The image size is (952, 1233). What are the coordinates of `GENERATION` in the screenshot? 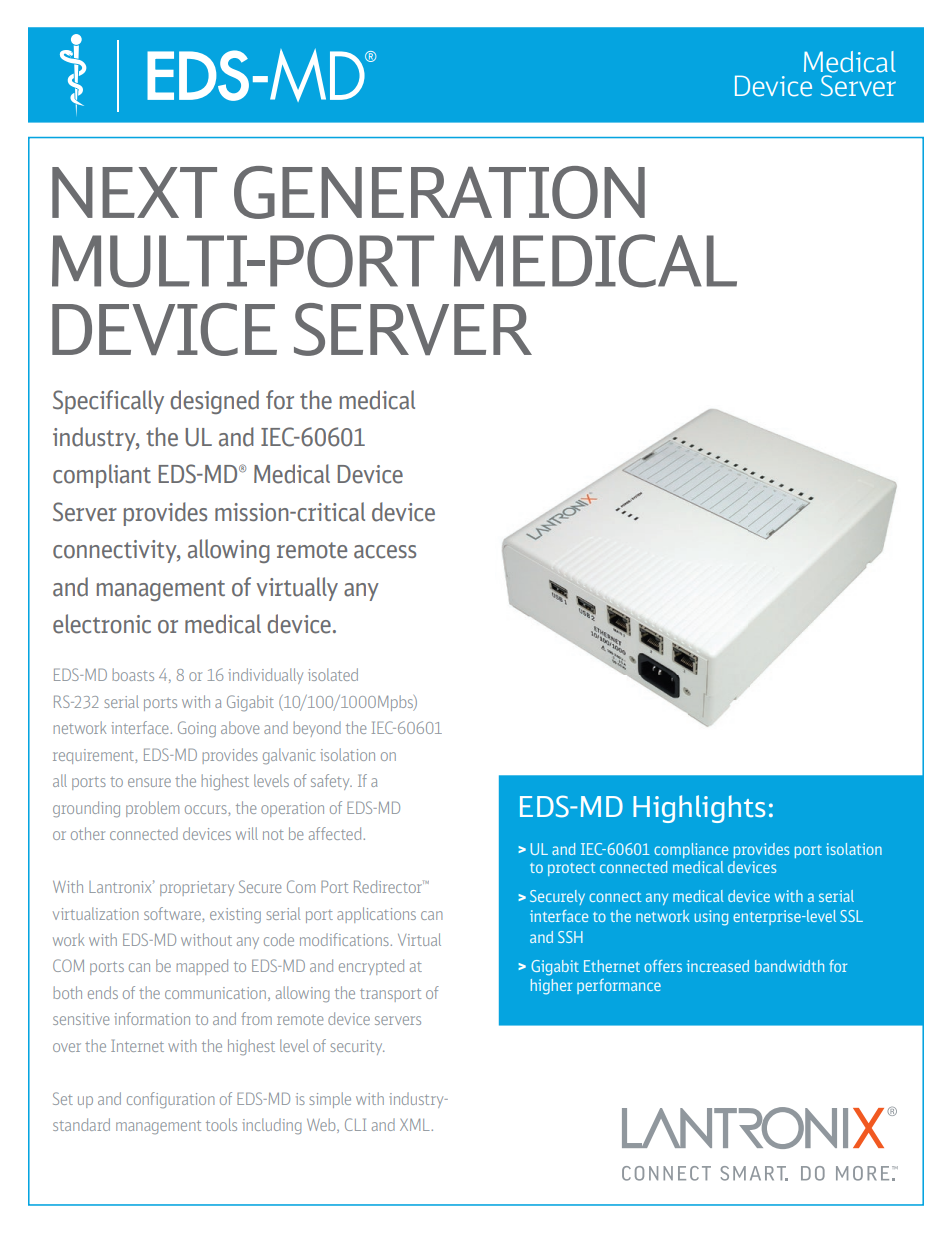 It's located at (439, 192).
